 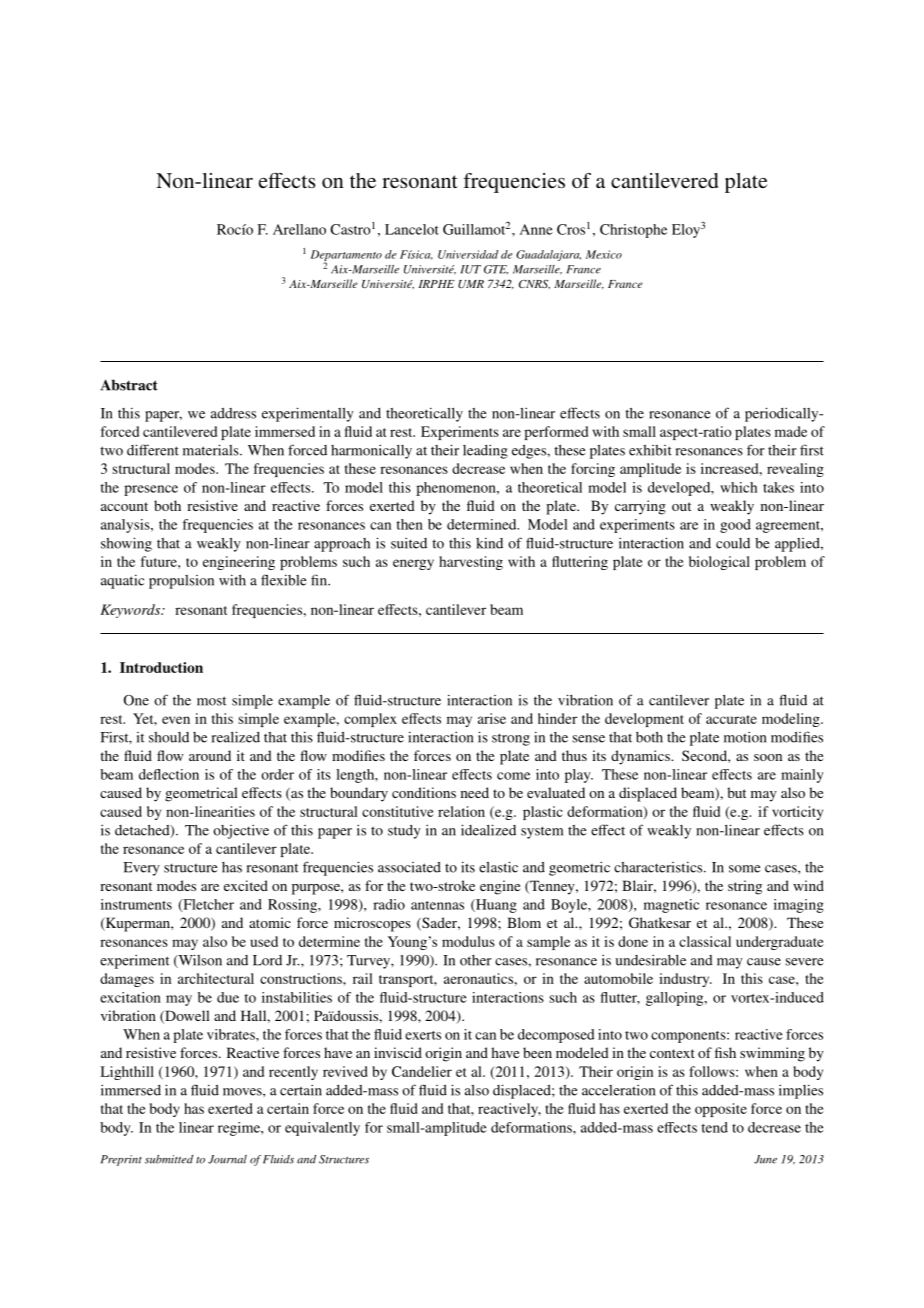 I want to click on Journal, so click(x=227, y=1159).
